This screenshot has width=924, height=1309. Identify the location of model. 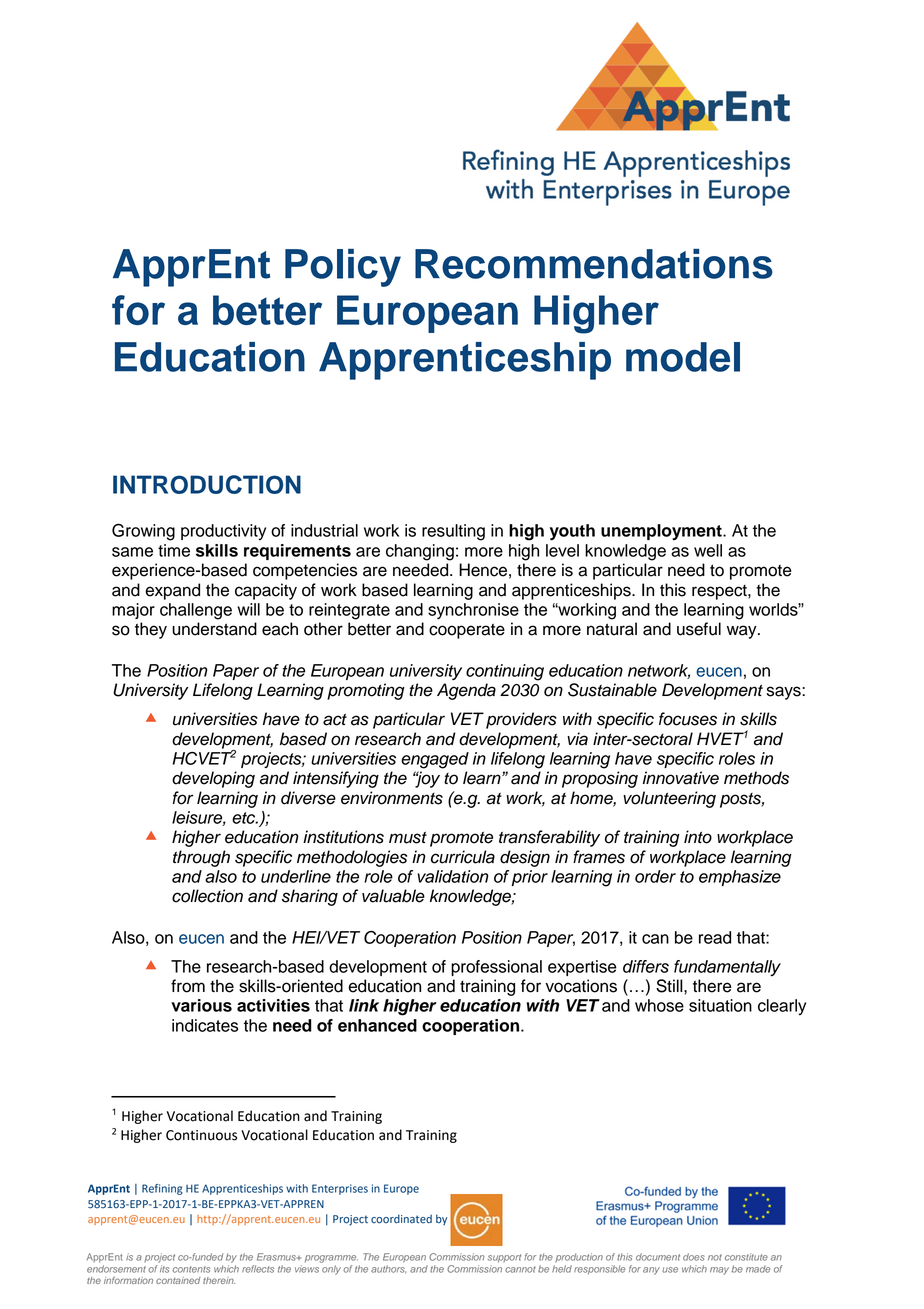
(683, 357).
